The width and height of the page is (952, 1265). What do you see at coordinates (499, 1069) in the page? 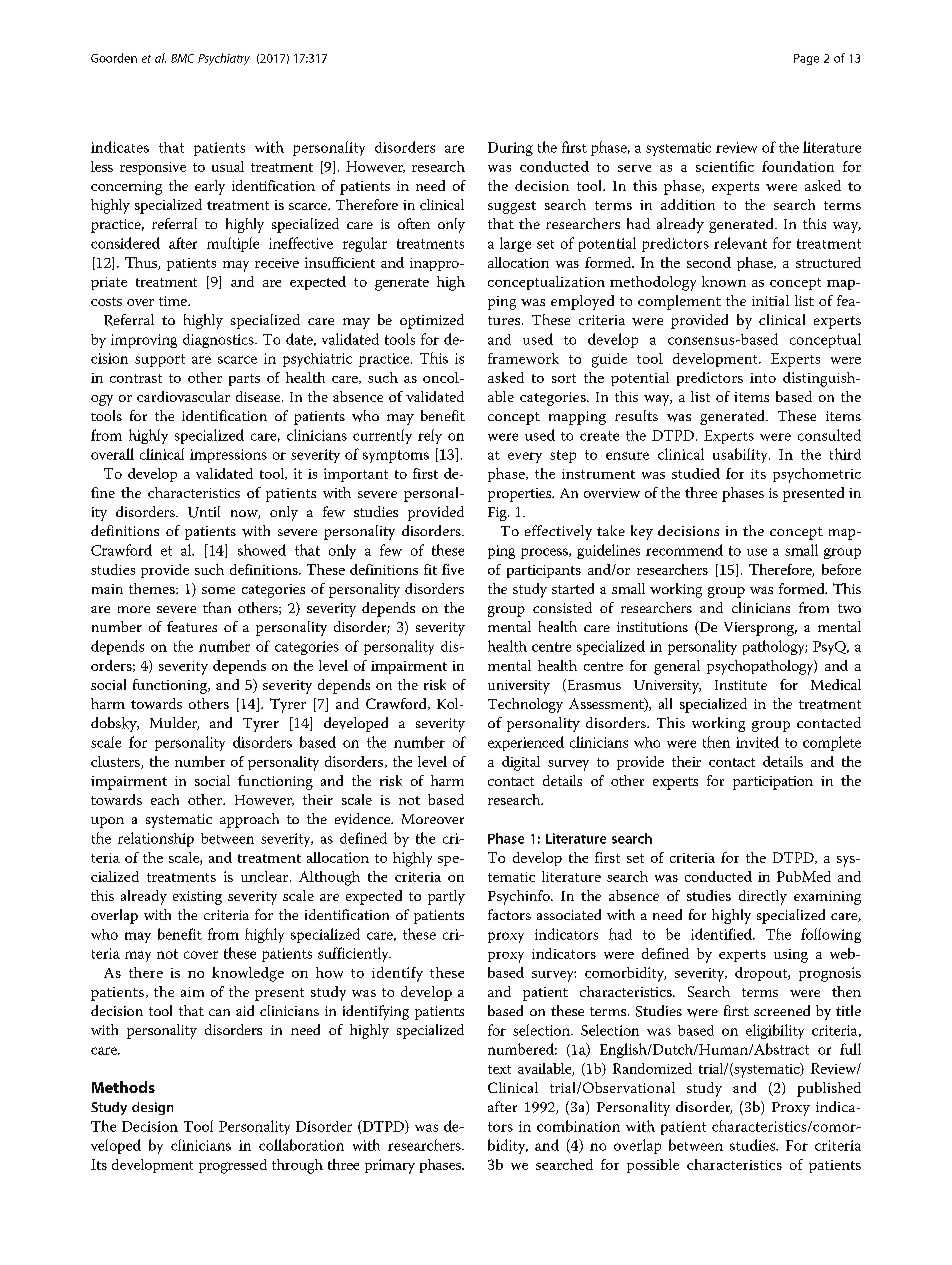
I see `text` at bounding box center [499, 1069].
